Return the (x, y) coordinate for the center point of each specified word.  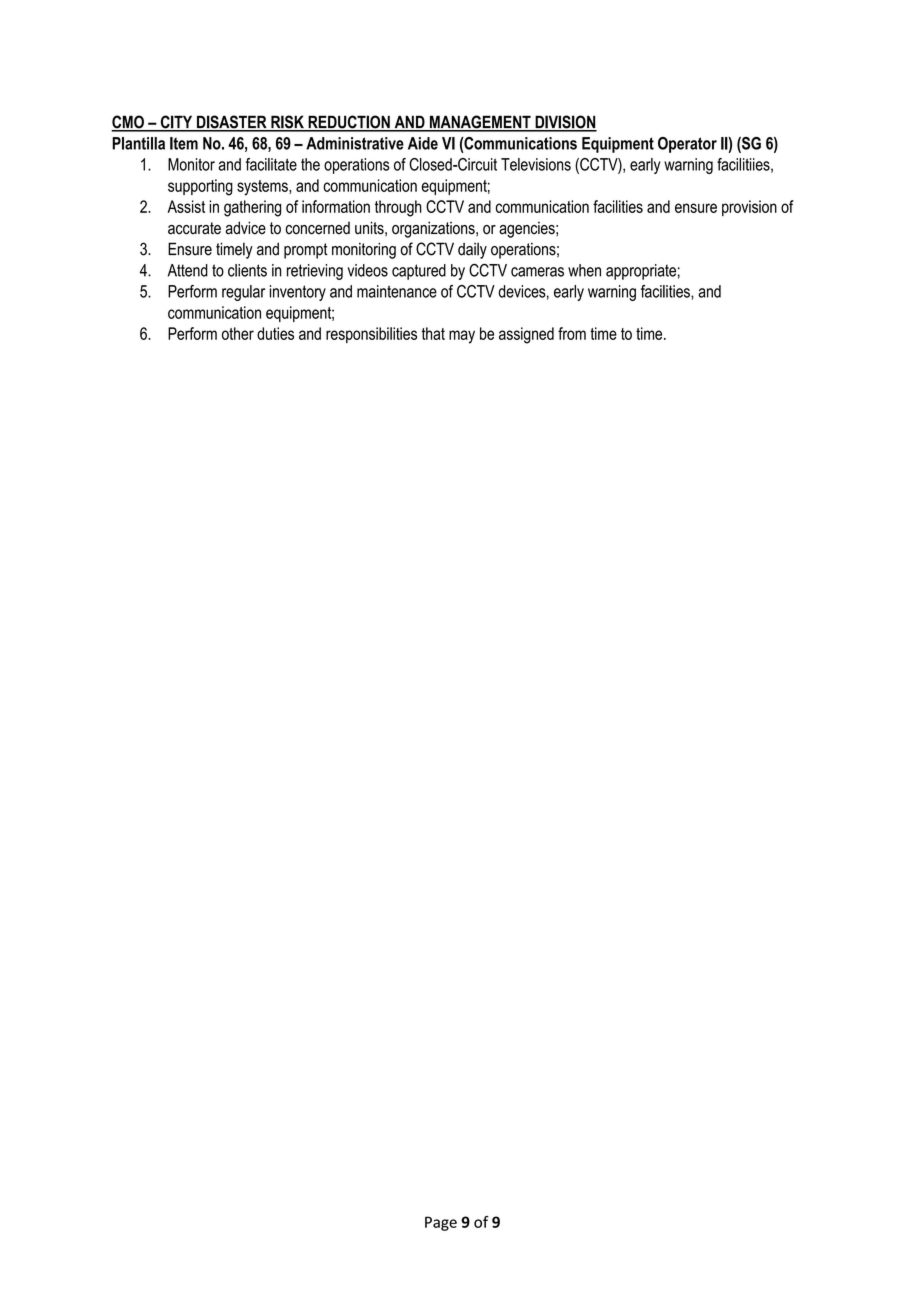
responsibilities (371, 335)
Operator (687, 145)
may (462, 337)
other (238, 333)
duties (275, 333)
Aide (423, 143)
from (572, 333)
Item (184, 143)
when (584, 270)
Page (441, 1223)
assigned (526, 335)
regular (243, 293)
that (433, 333)
